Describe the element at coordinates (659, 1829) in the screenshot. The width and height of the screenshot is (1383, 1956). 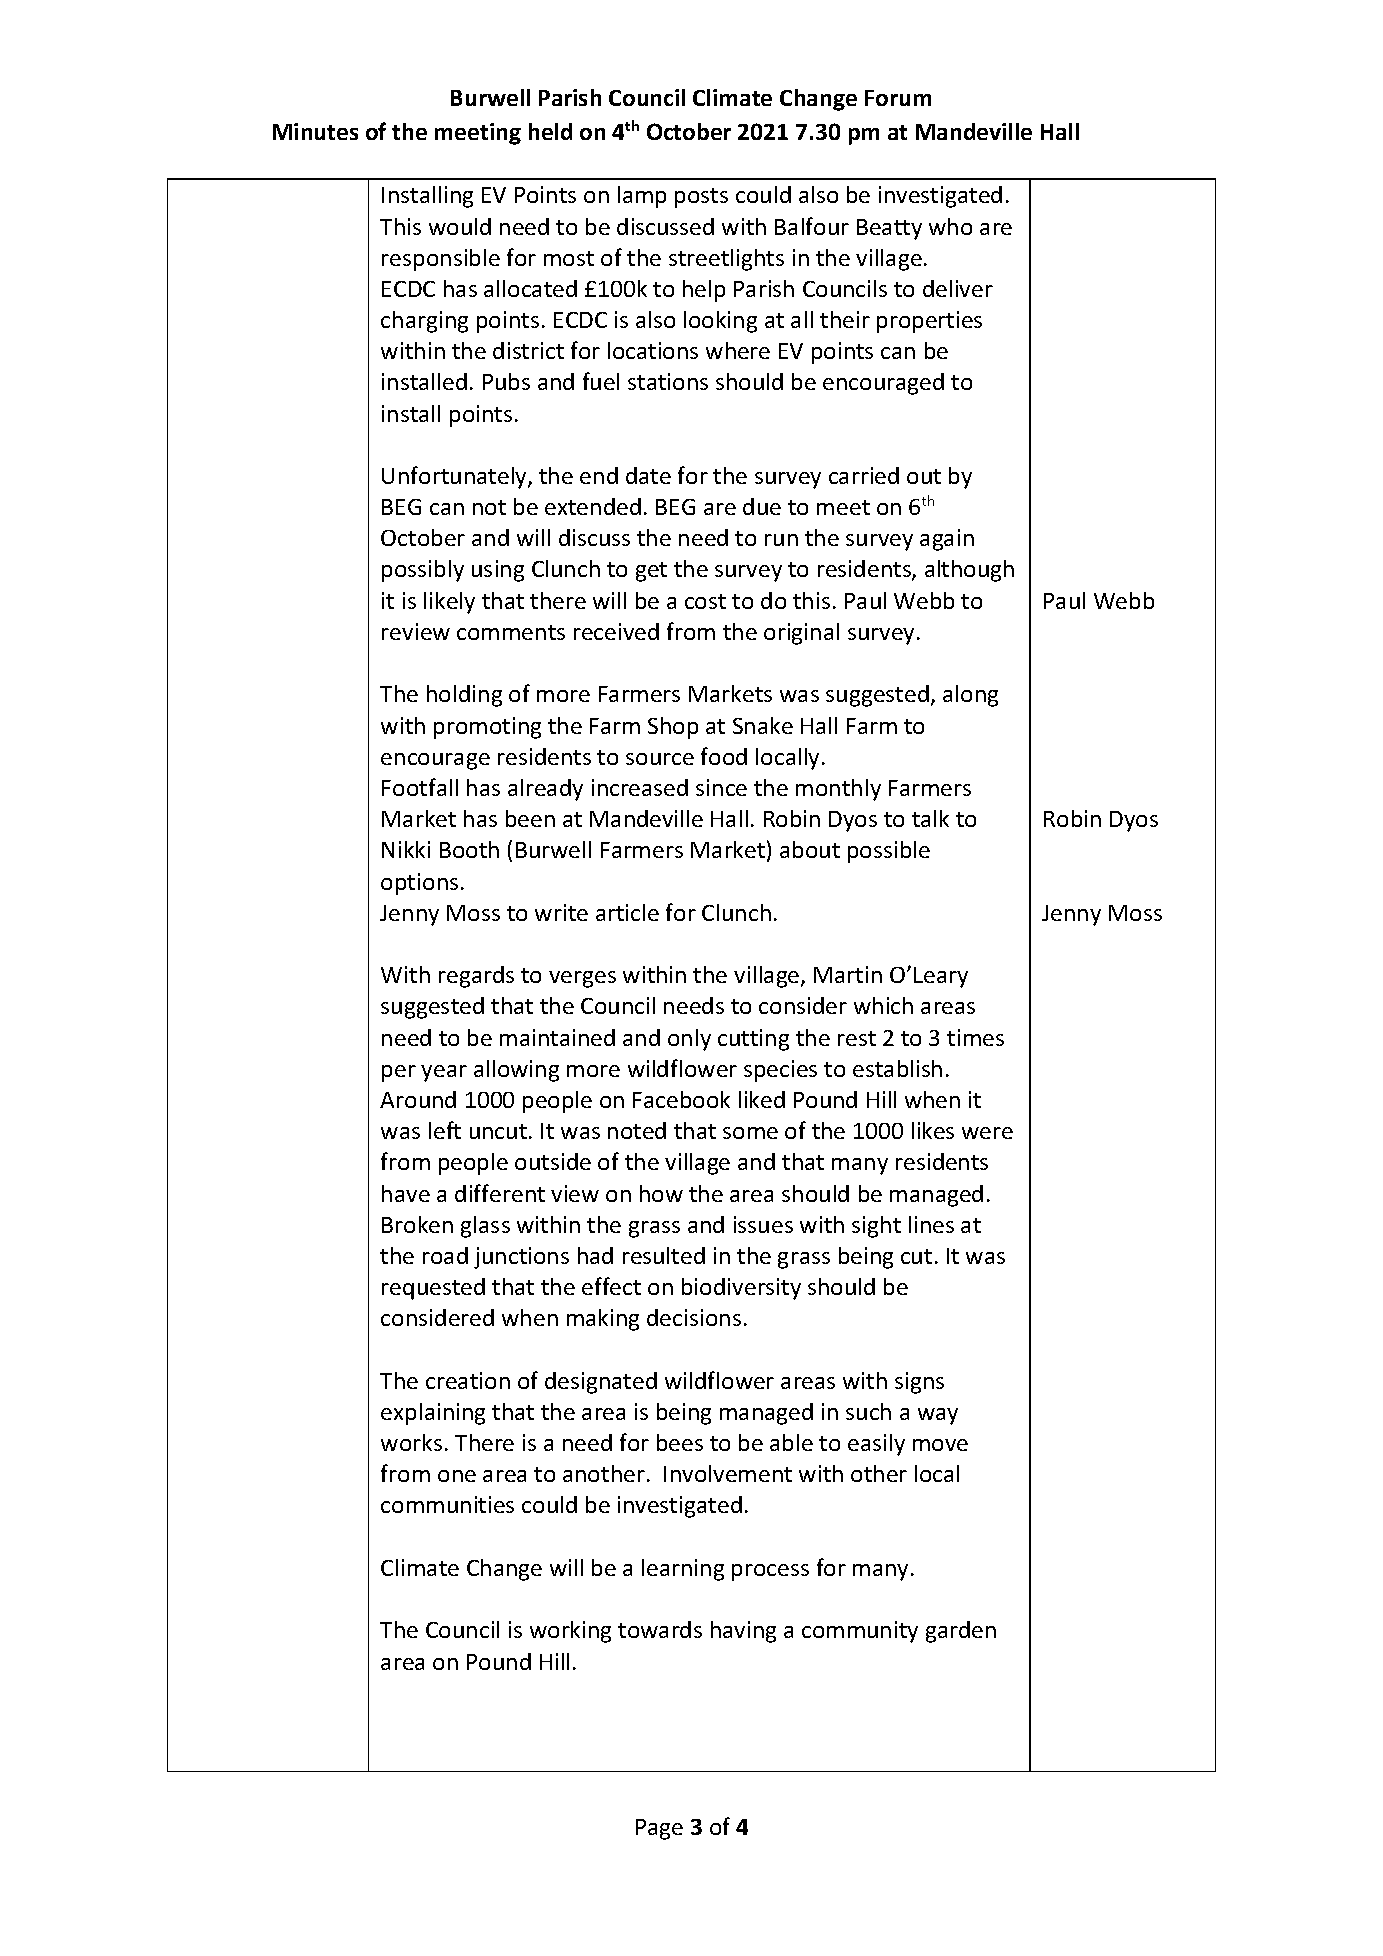
I see `Page` at that location.
